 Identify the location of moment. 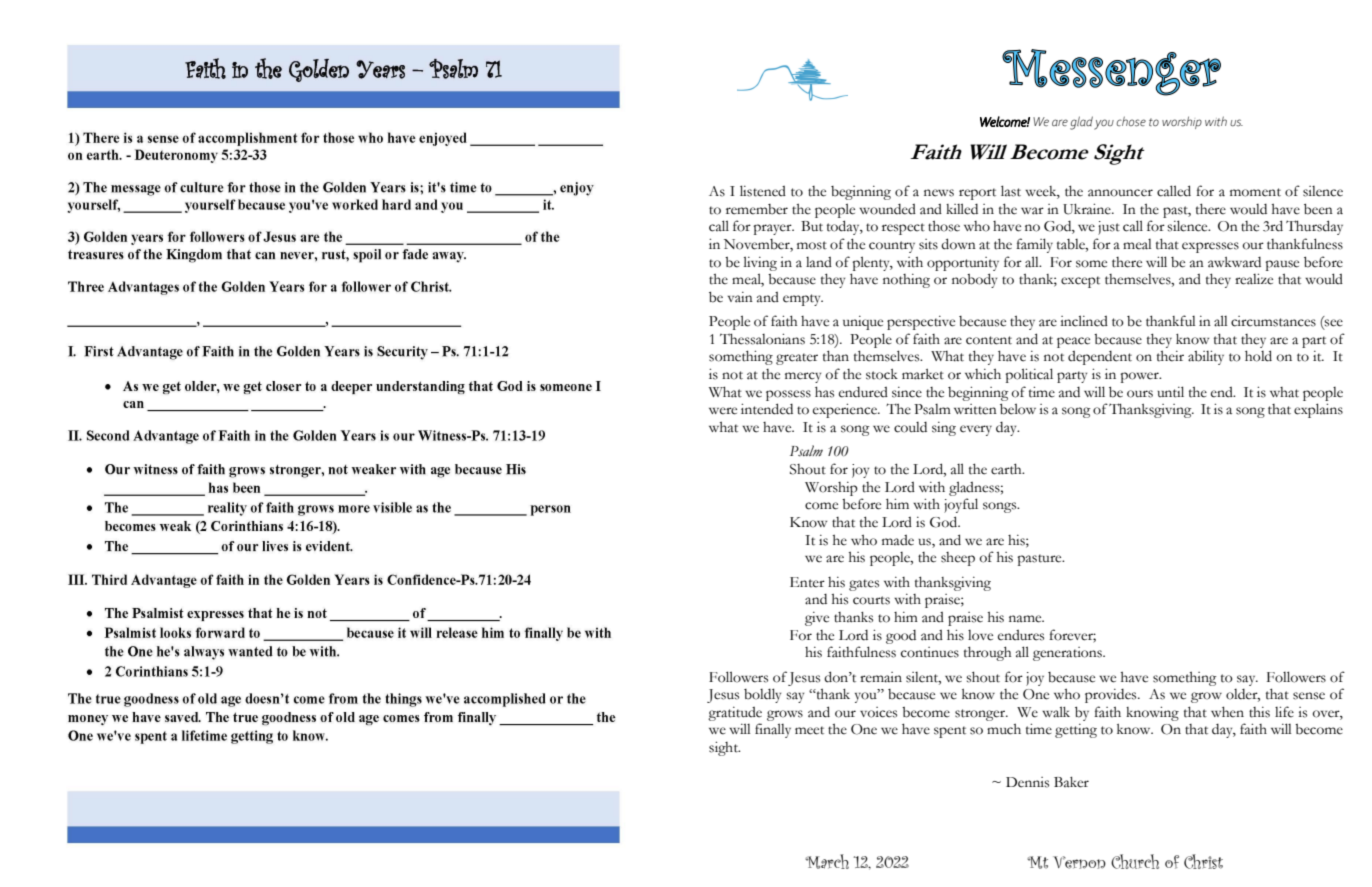
(1255, 192).
